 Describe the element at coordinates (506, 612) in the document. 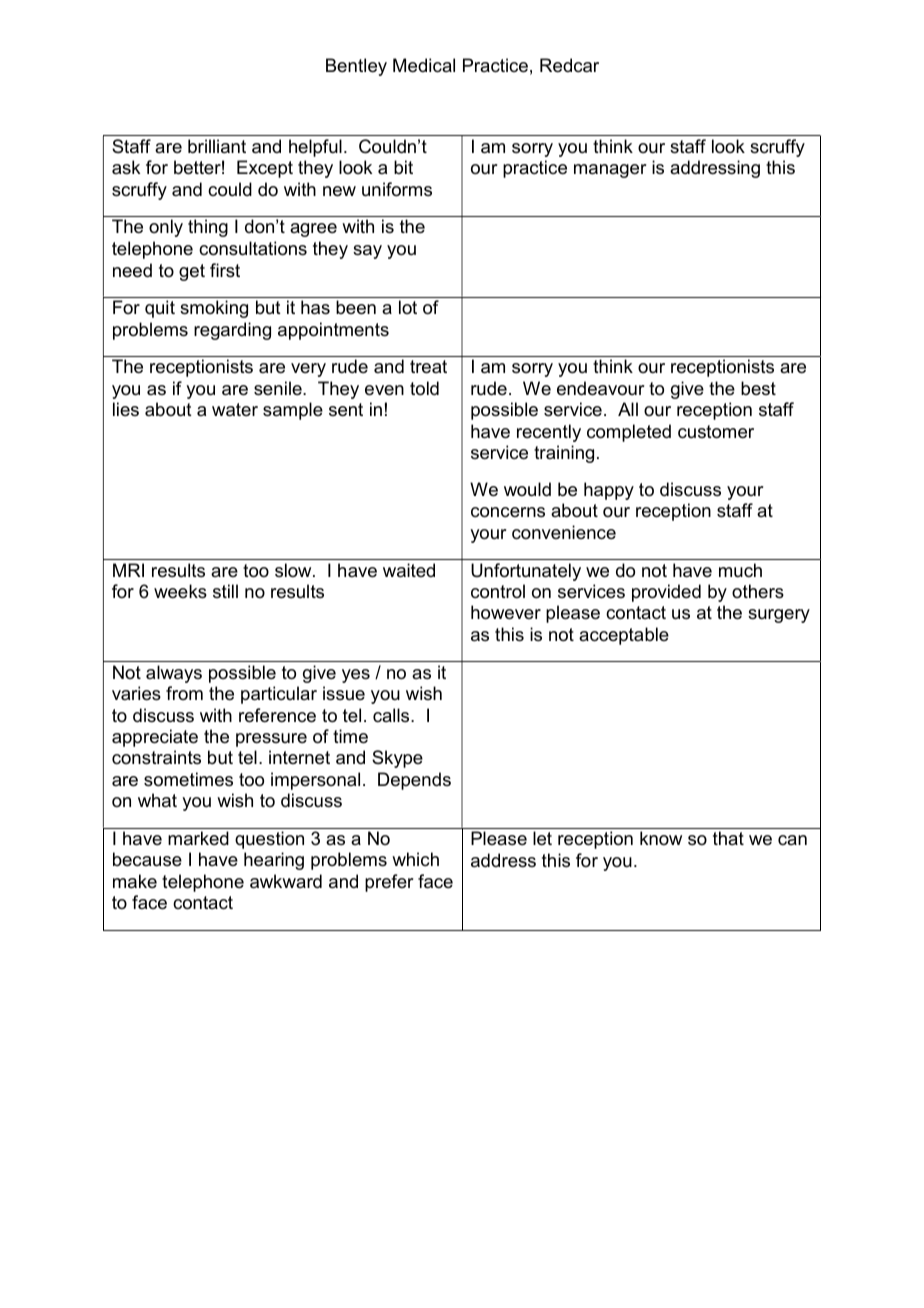

I see `however` at that location.
